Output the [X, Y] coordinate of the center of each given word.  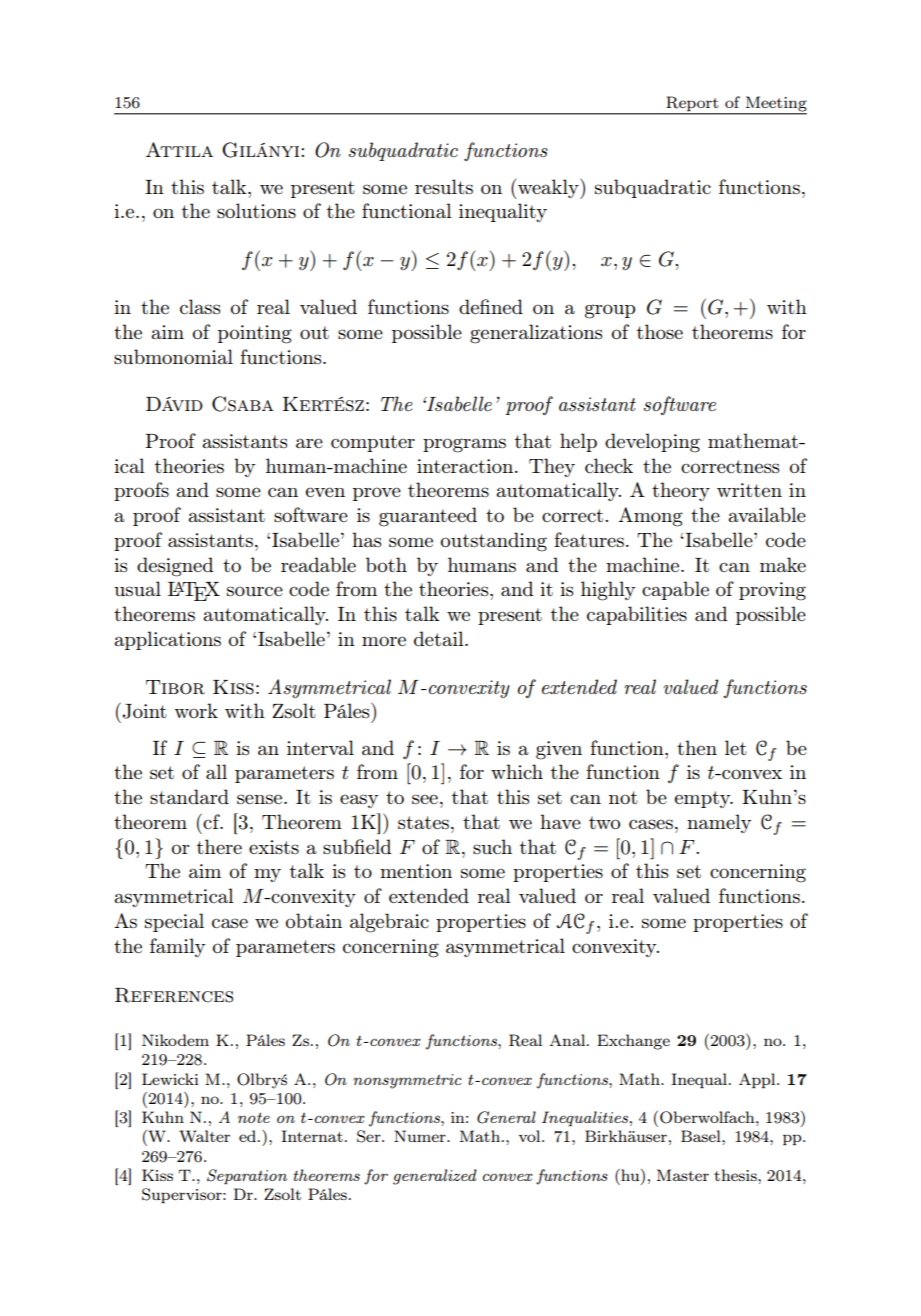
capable [675, 590]
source [255, 591]
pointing [255, 334]
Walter [204, 1136]
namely [719, 823]
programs [464, 445]
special [174, 922]
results [444, 186]
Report [692, 104]
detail [440, 638]
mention [416, 871]
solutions [256, 210]
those [660, 331]
